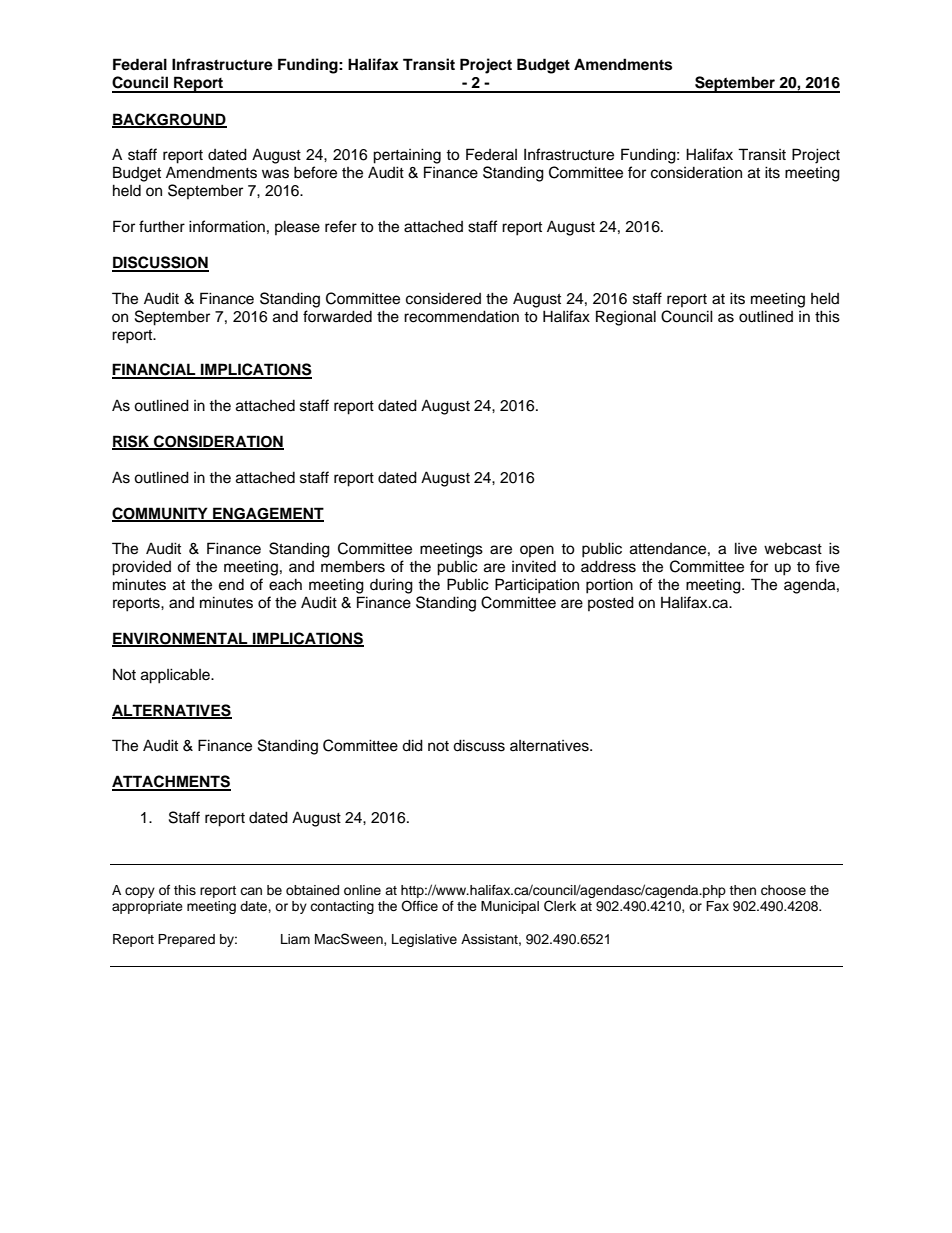  I want to click on BACKGROUND, so click(169, 120).
